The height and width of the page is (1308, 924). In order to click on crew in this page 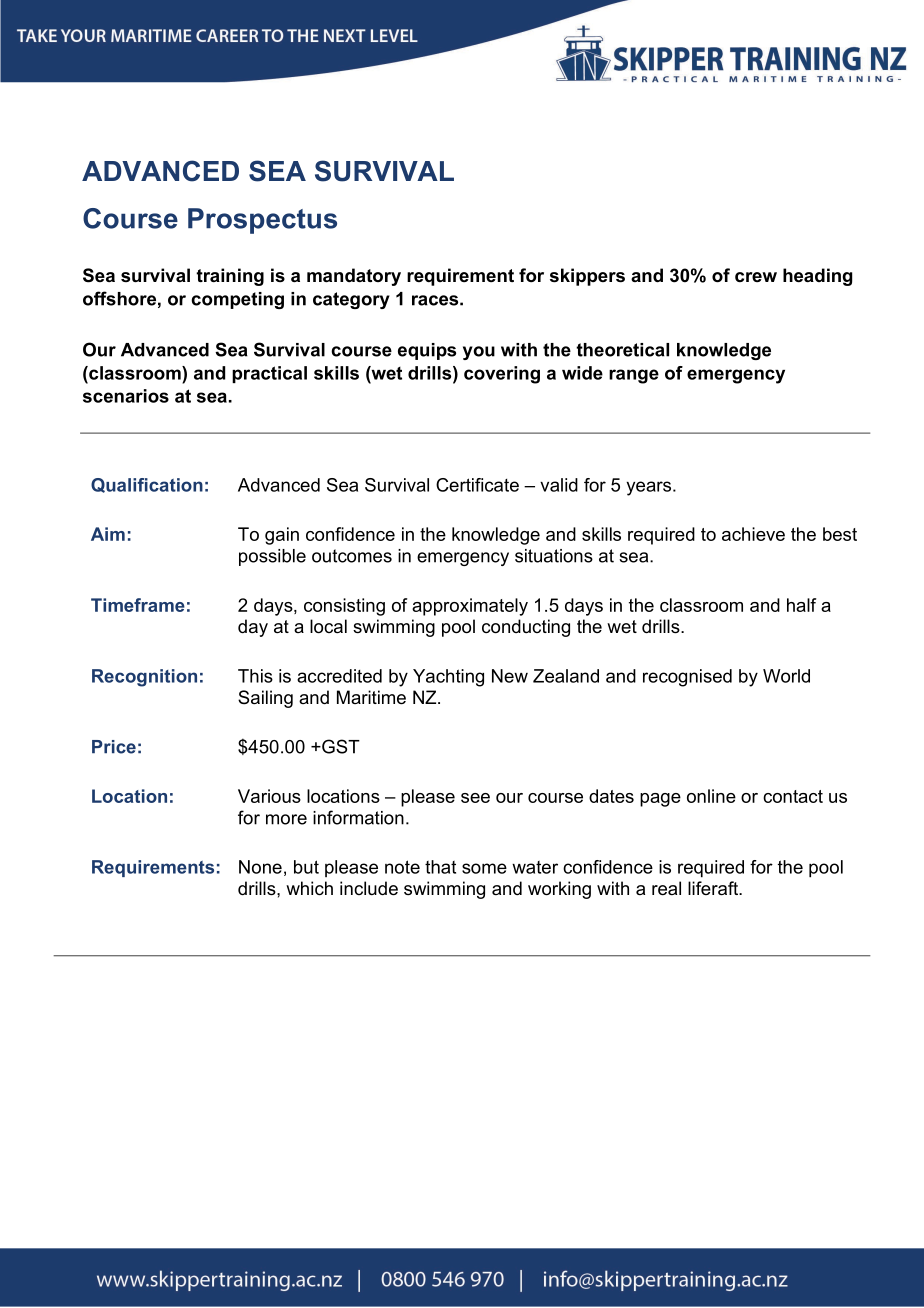, I will do `click(756, 277)`.
